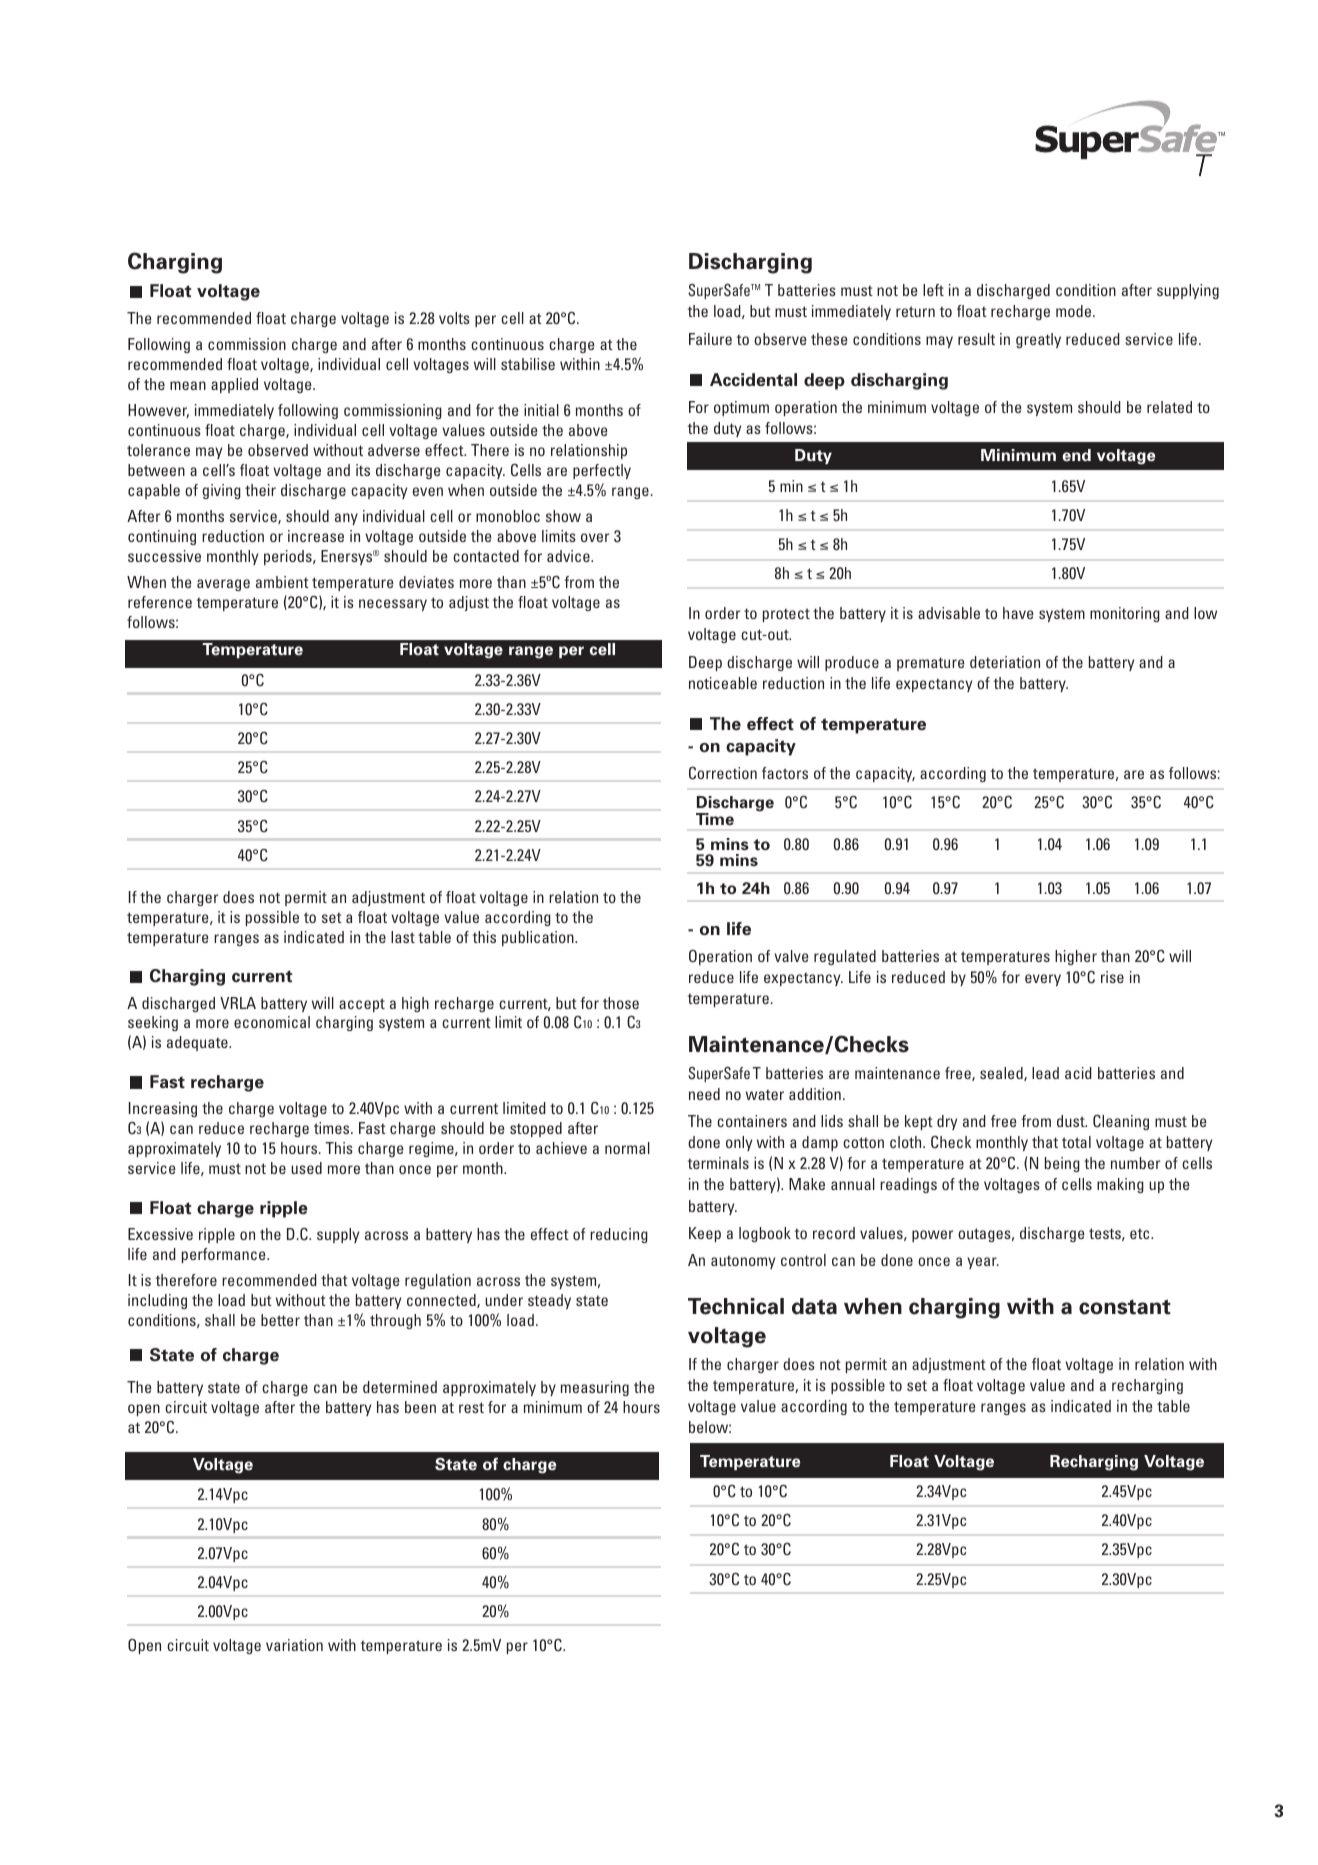 This document has height=1865, width=1318. Describe the element at coordinates (1125, 1307) in the document. I see `constant` at that location.
